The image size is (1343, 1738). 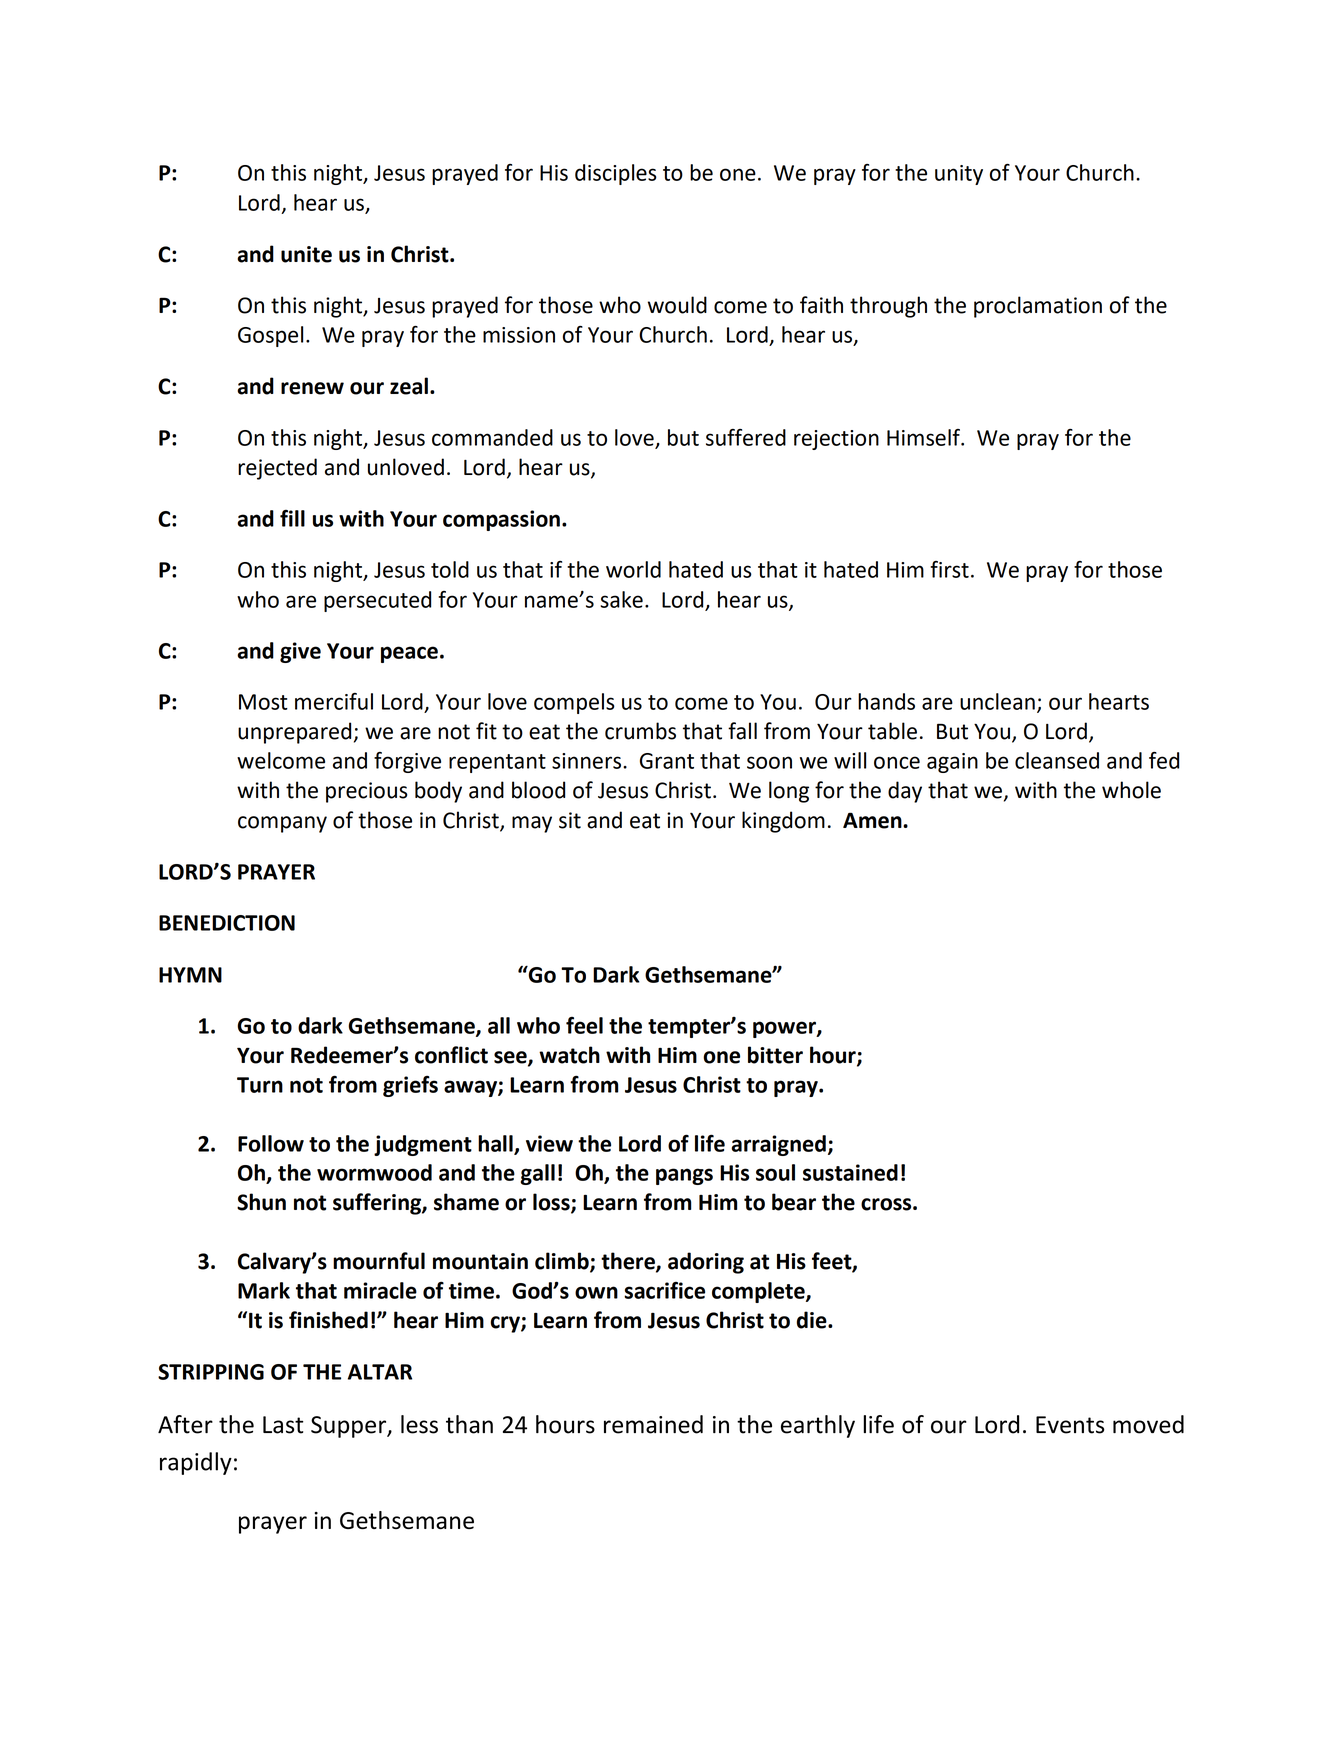 I want to click on remained, so click(x=653, y=1424).
